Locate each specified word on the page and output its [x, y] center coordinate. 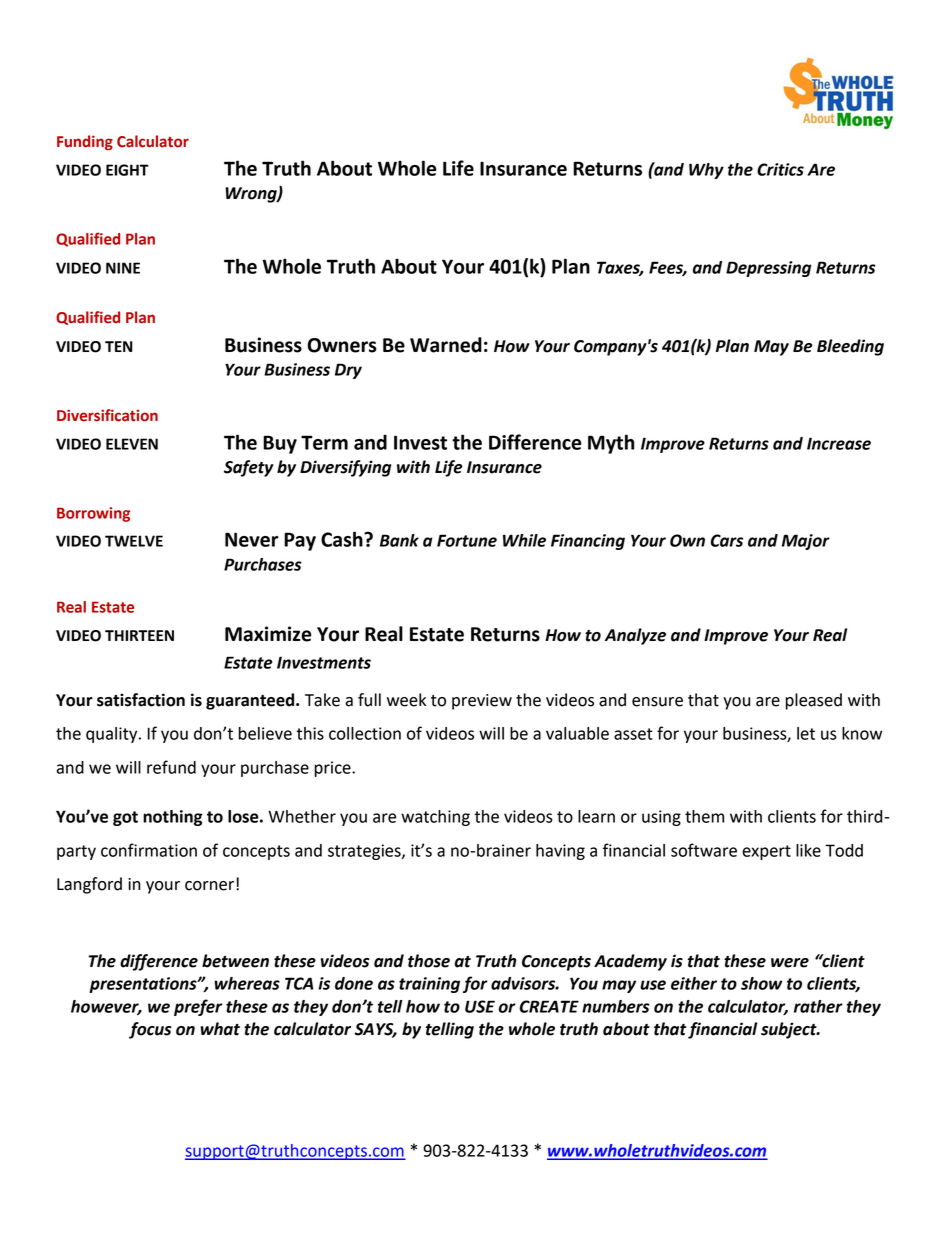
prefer [198, 1007]
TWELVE [134, 541]
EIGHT [127, 170]
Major [806, 542]
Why [706, 171]
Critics [780, 169]
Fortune [467, 540]
